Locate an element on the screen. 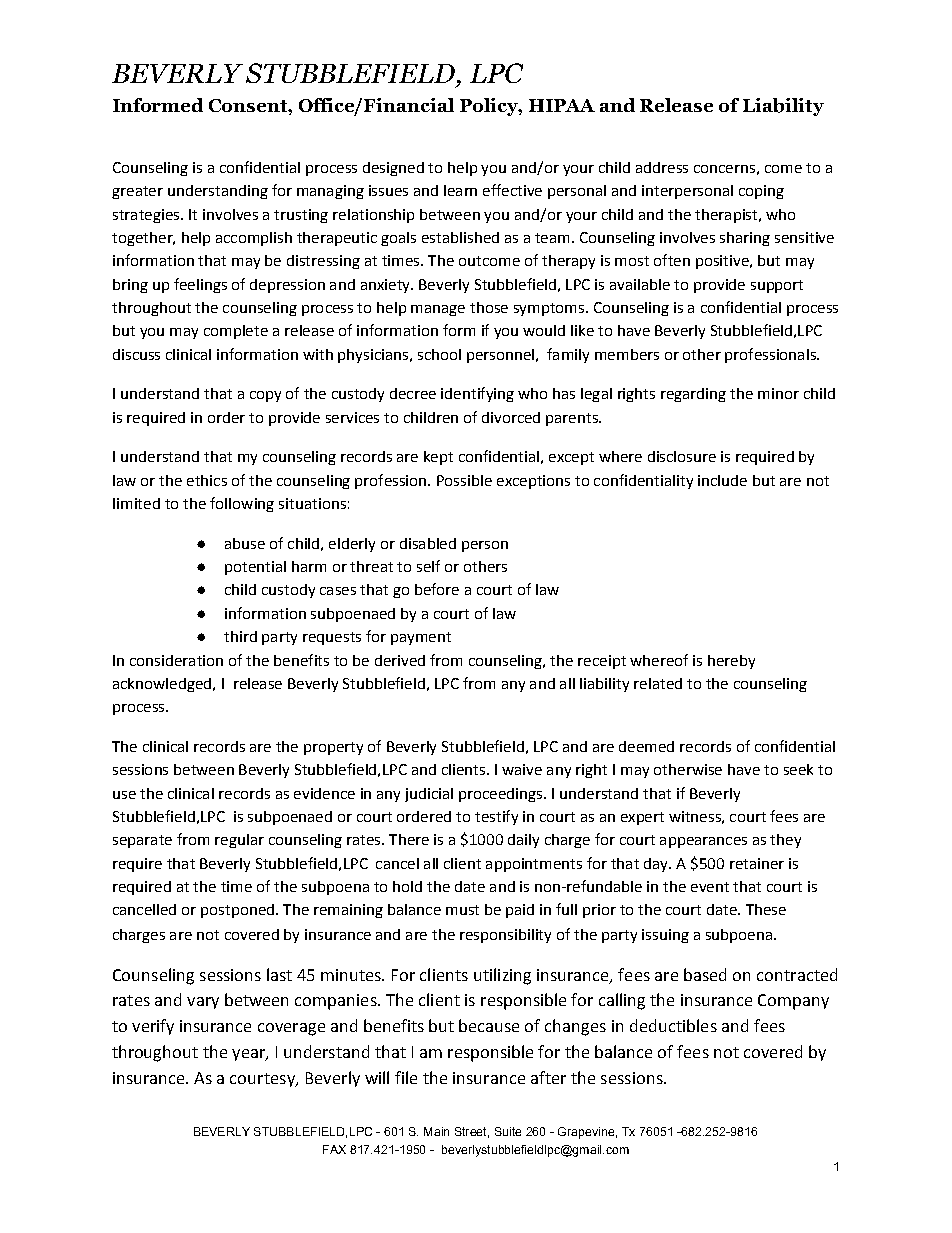 The width and height of the screenshot is (952, 1233). school is located at coordinates (439, 354).
